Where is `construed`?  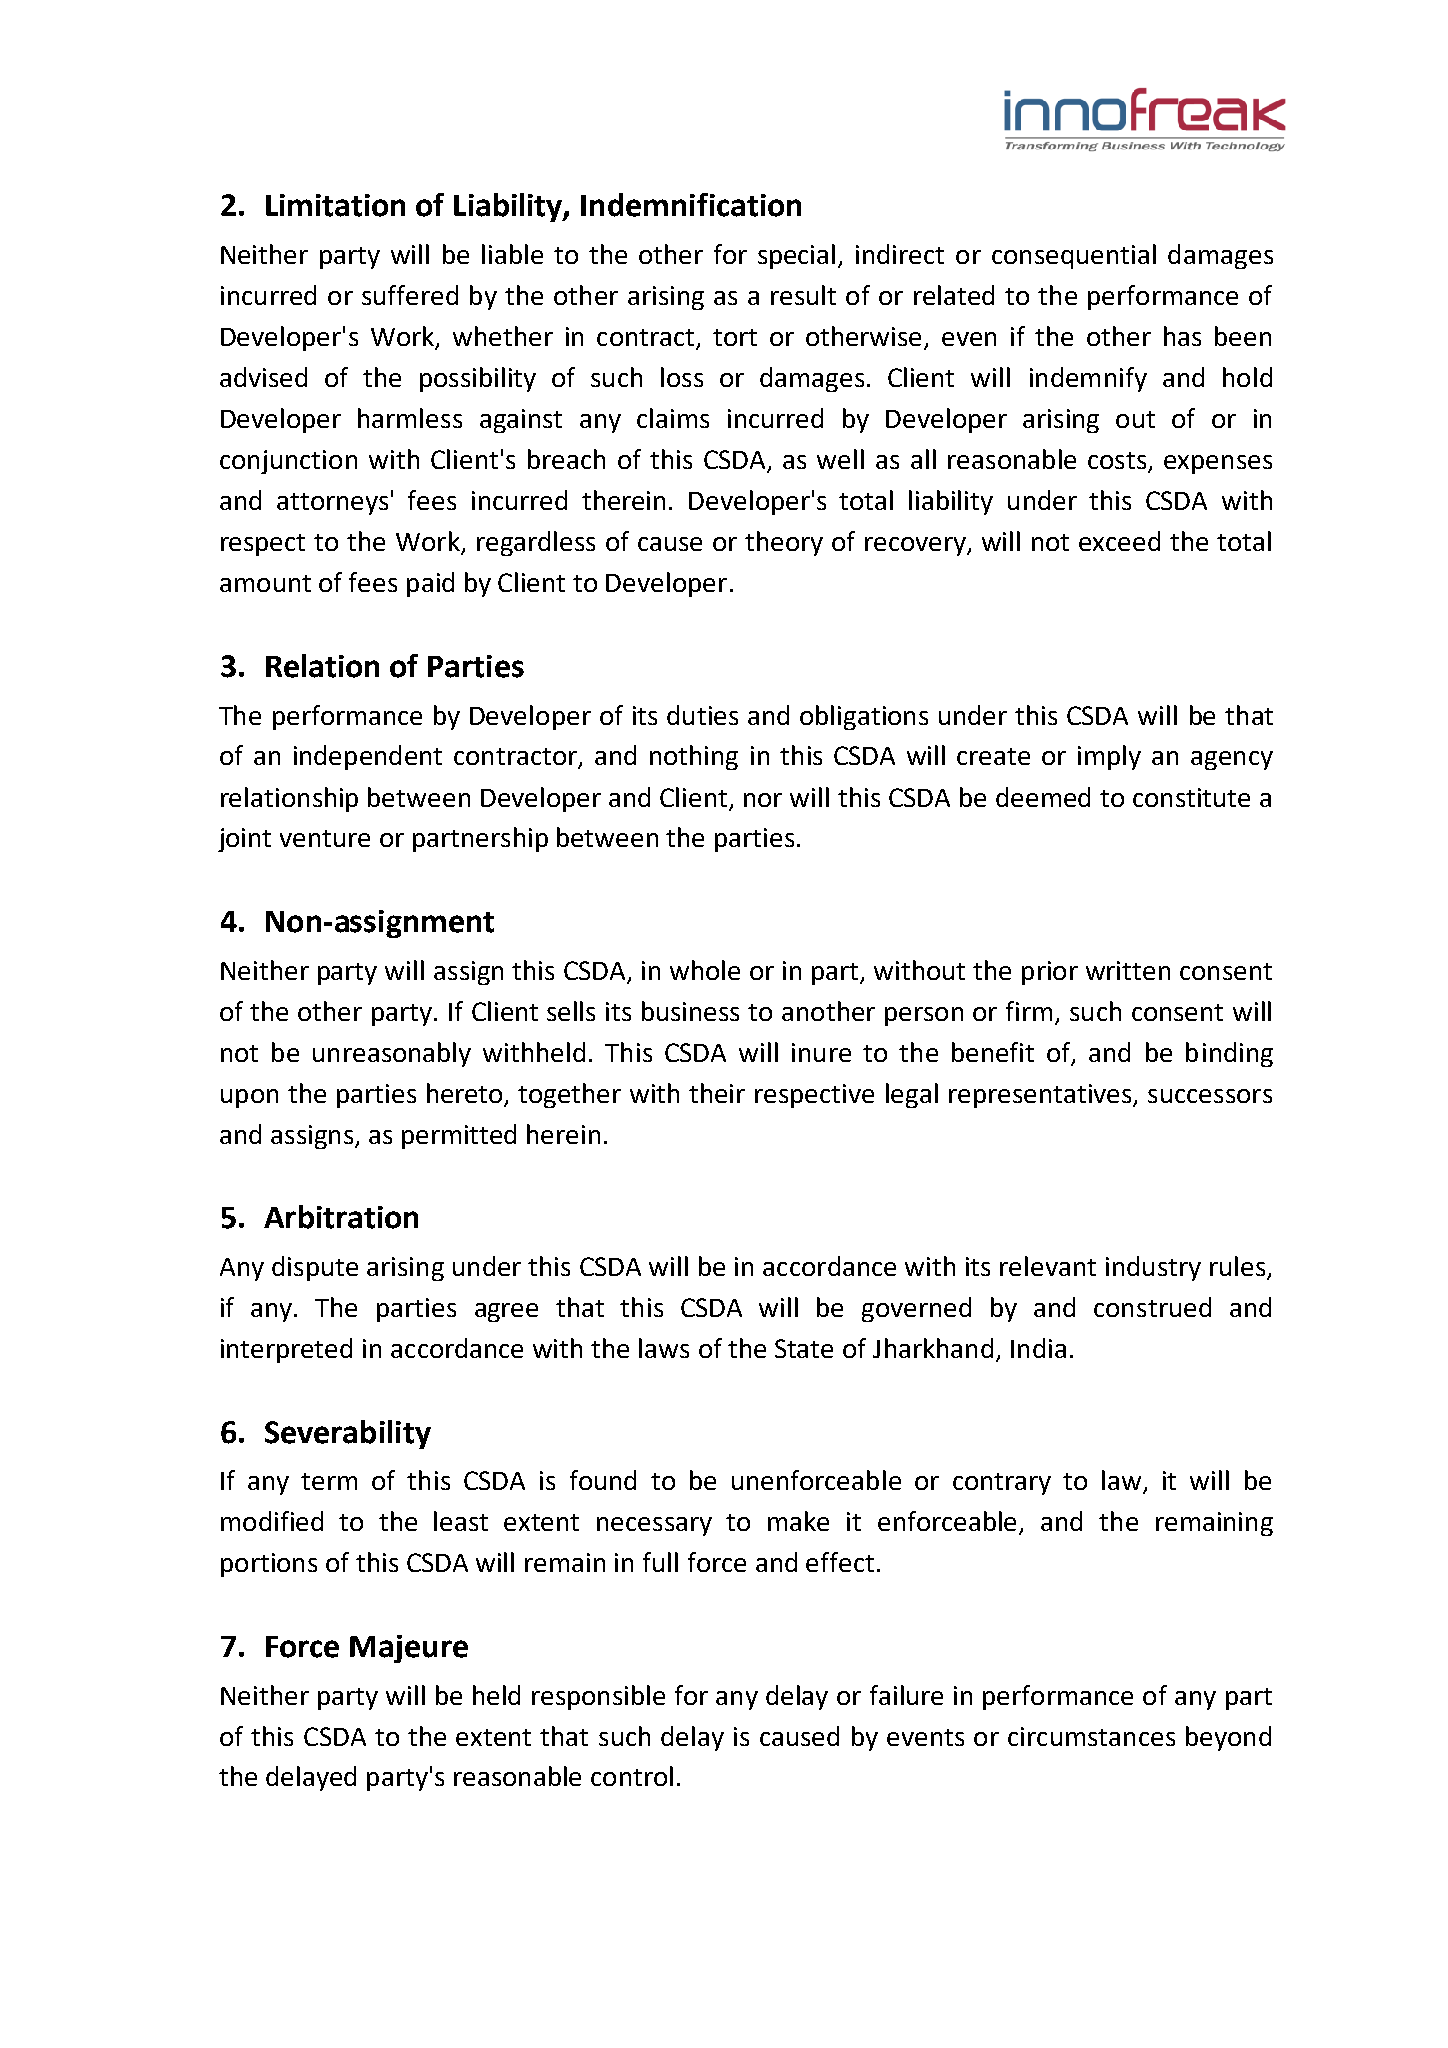 construed is located at coordinates (1152, 1307).
